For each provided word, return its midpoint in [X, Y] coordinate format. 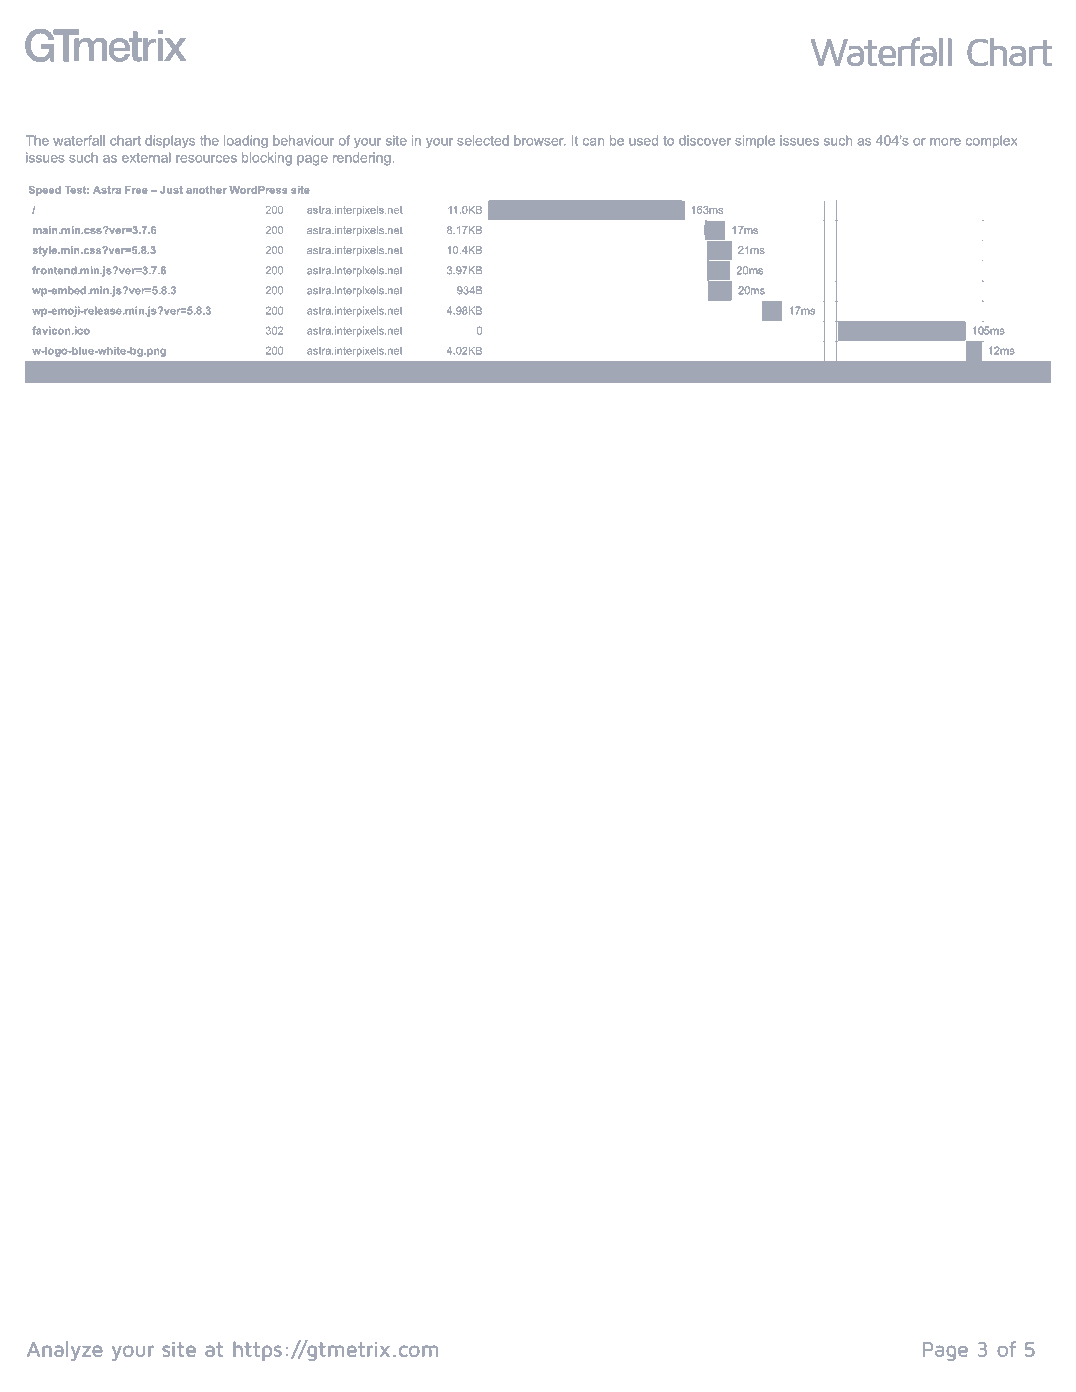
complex [991, 141]
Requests [79, 373]
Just [171, 190]
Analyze [64, 1351]
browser [540, 140]
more [945, 142]
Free [136, 190]
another [206, 190]
